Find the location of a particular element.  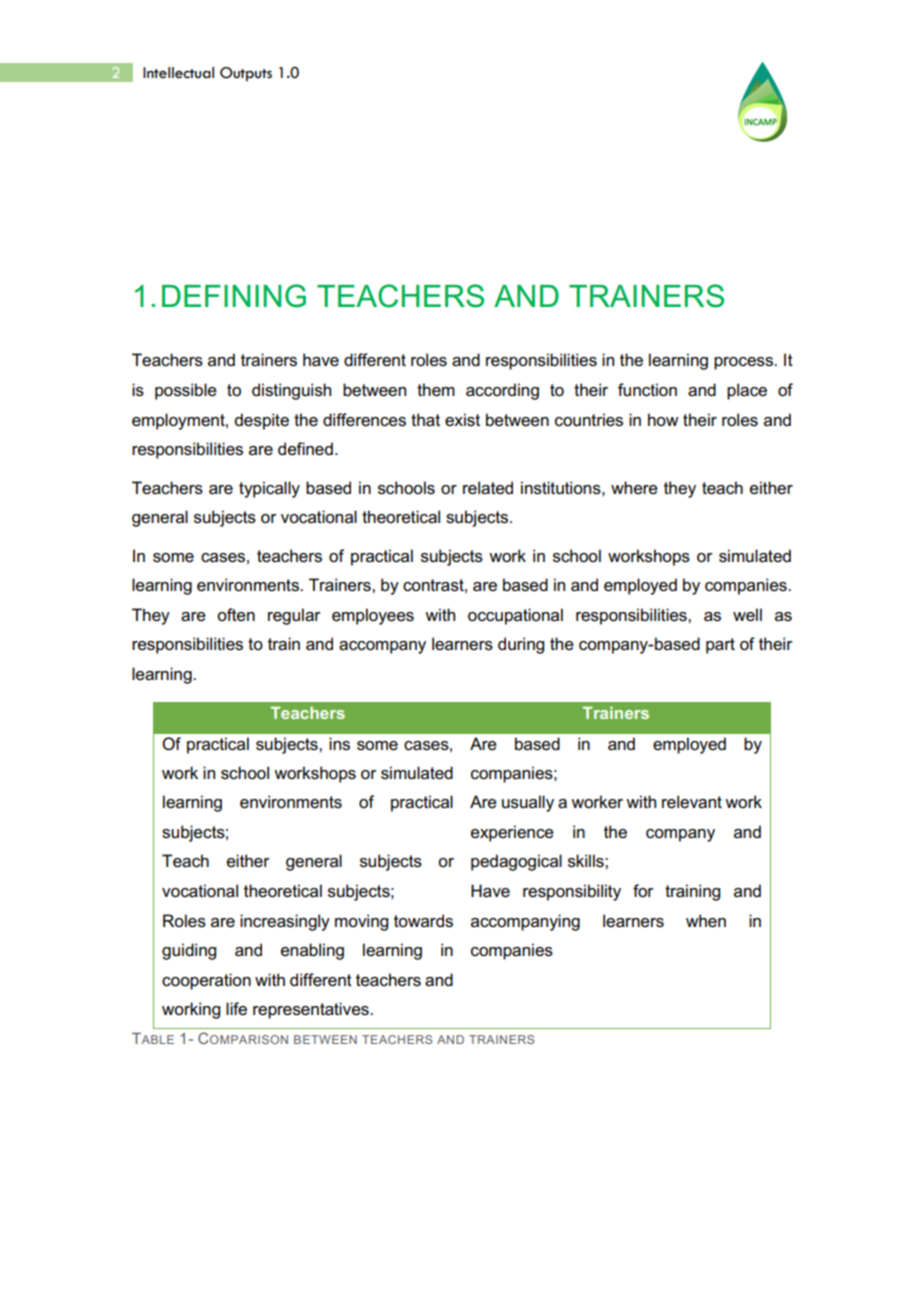

during is located at coordinates (521, 645).
